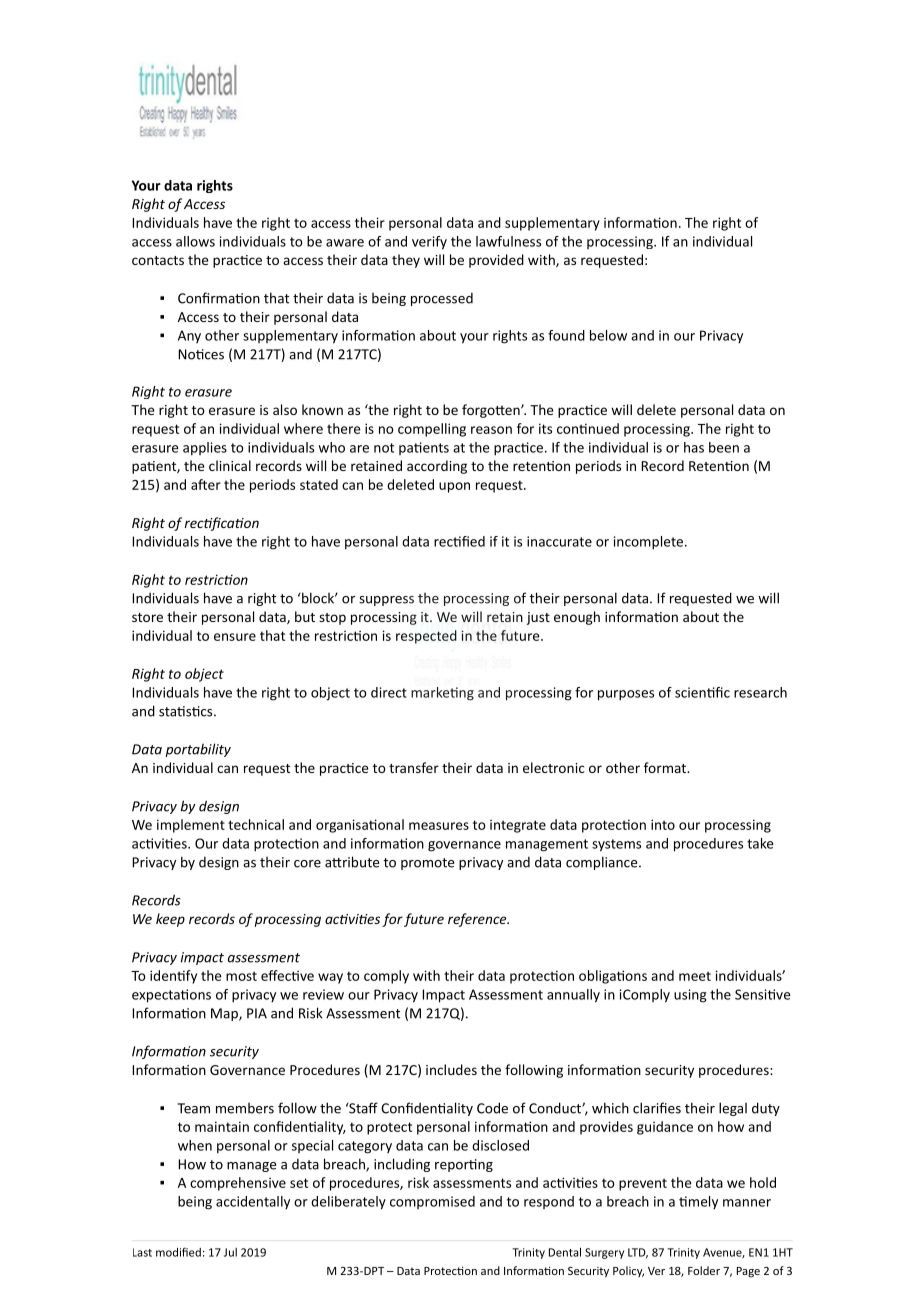  Describe the element at coordinates (442, 299) in the screenshot. I see `processed` at that location.
